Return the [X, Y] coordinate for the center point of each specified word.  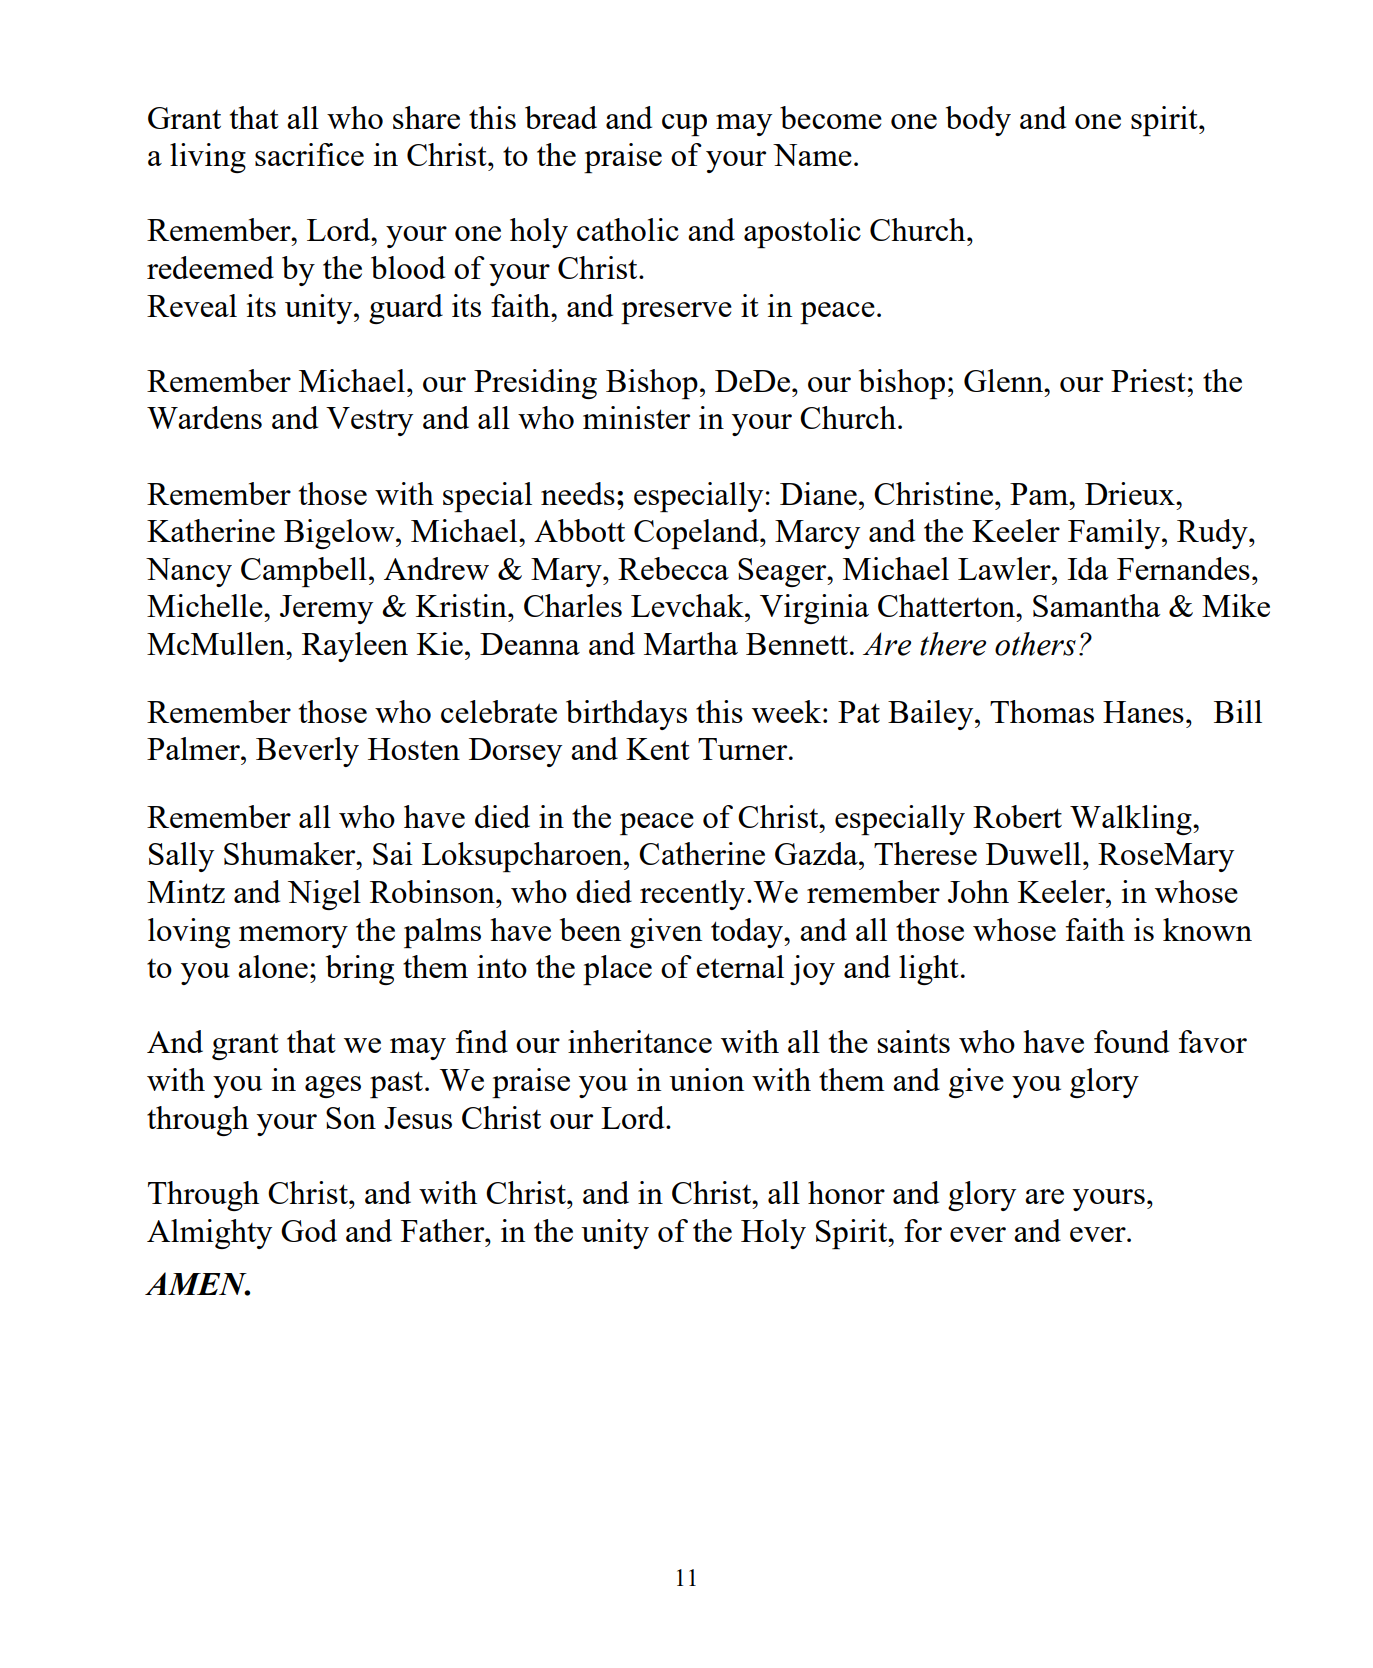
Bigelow [340, 534]
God [309, 1230]
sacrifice [309, 154]
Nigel [324, 895]
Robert [1017, 816]
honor [846, 1192]
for [923, 1230]
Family [1115, 534]
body [978, 121]
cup [684, 125]
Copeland [697, 534]
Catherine [702, 853]
